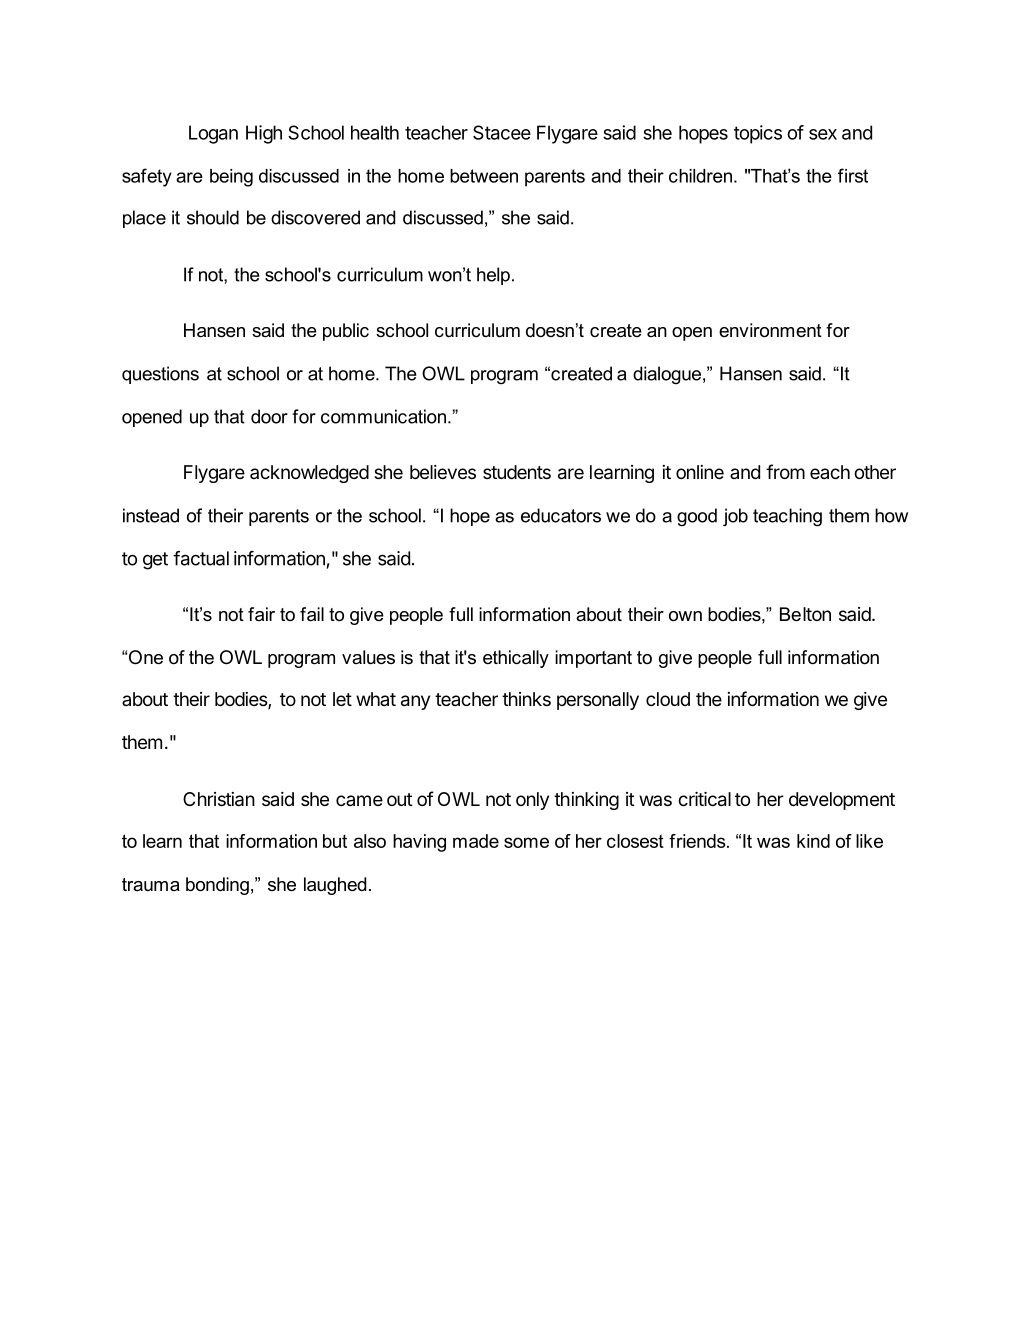 The height and width of the screenshot is (1337, 1033). I want to click on educators, so click(561, 515).
